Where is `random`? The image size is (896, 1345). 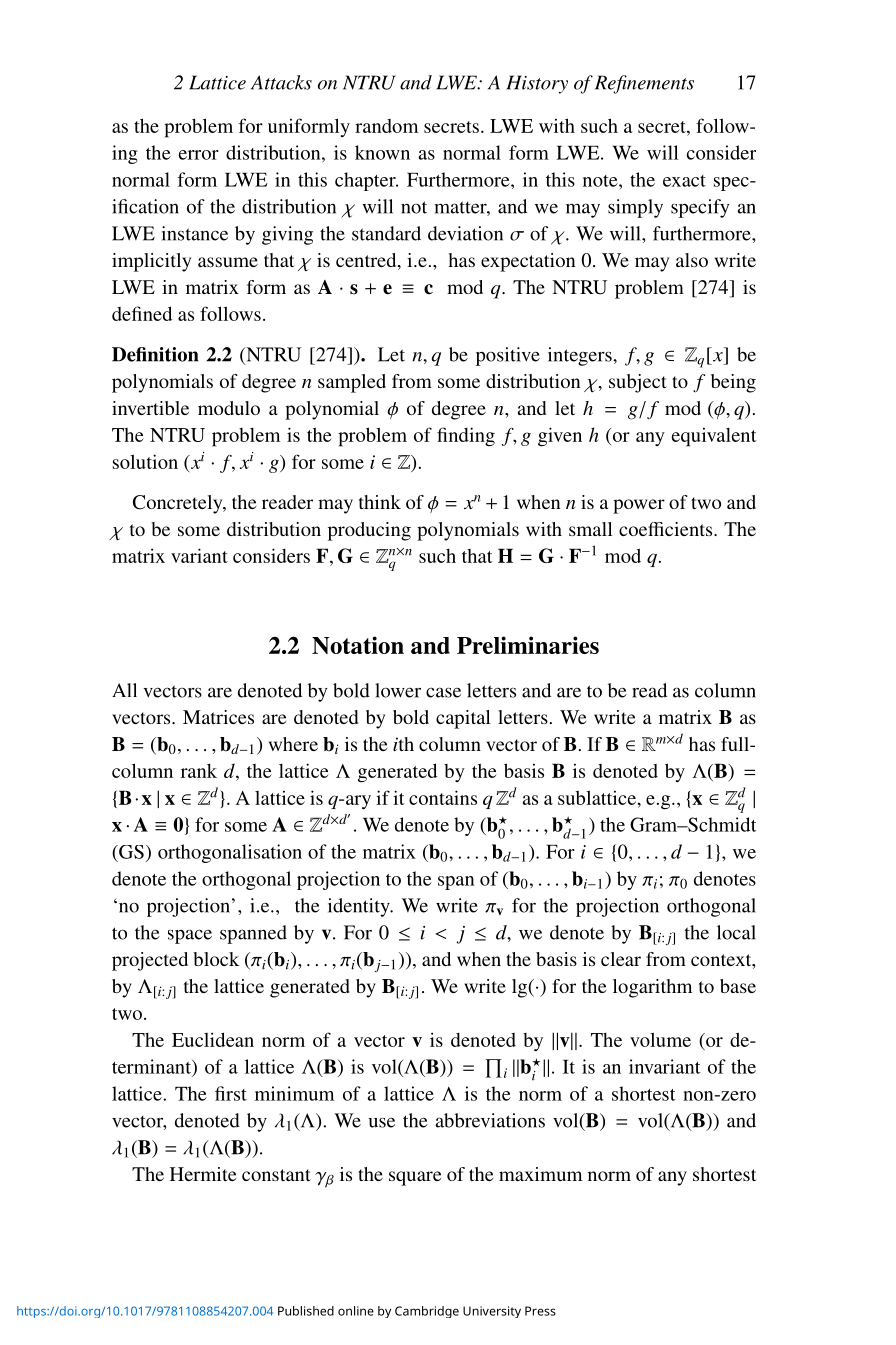
random is located at coordinates (386, 126).
